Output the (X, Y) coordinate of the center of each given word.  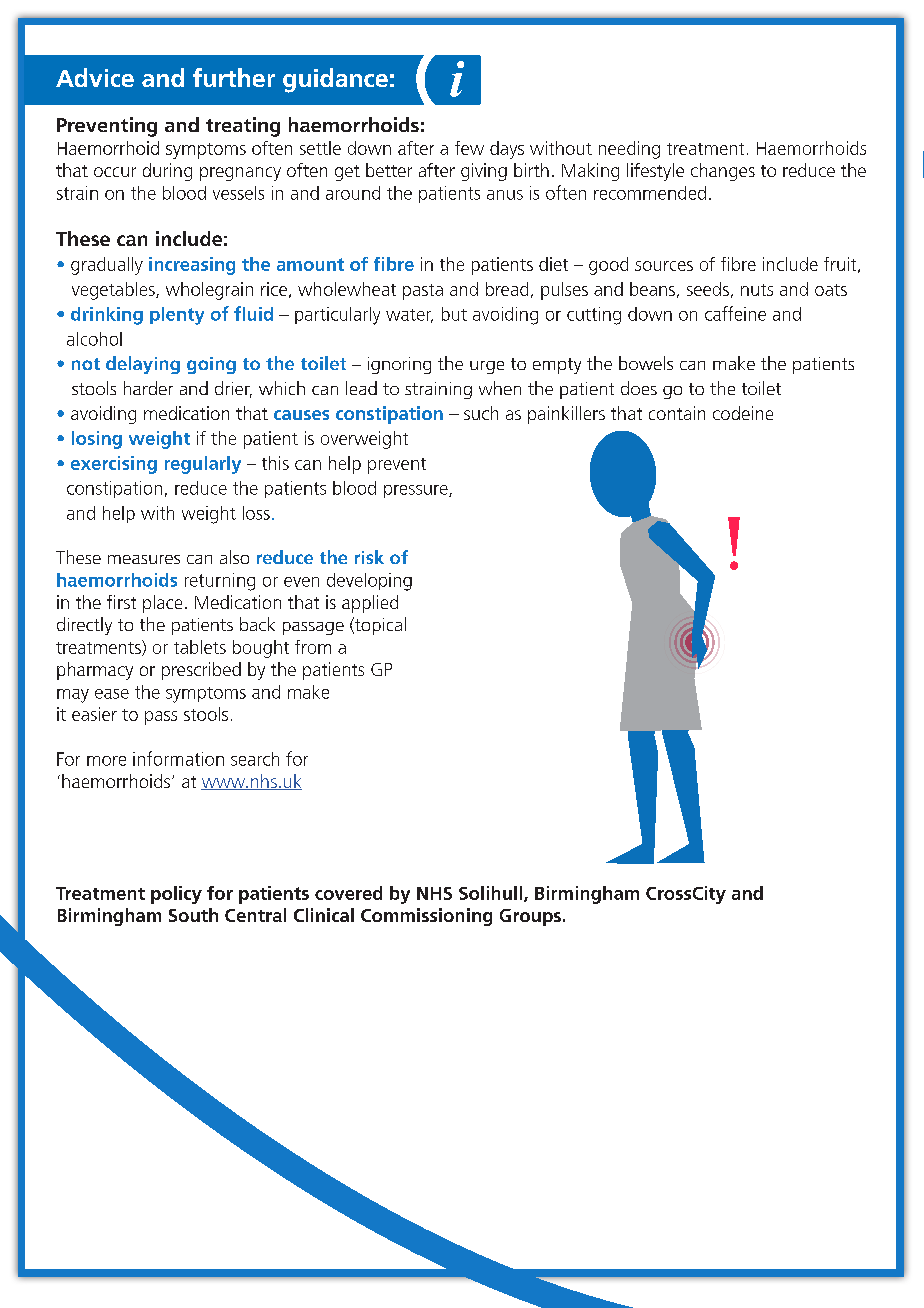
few (469, 148)
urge (487, 367)
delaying (143, 365)
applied (370, 604)
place (162, 604)
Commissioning (426, 917)
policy (176, 895)
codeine (743, 413)
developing (369, 582)
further (234, 77)
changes (723, 172)
